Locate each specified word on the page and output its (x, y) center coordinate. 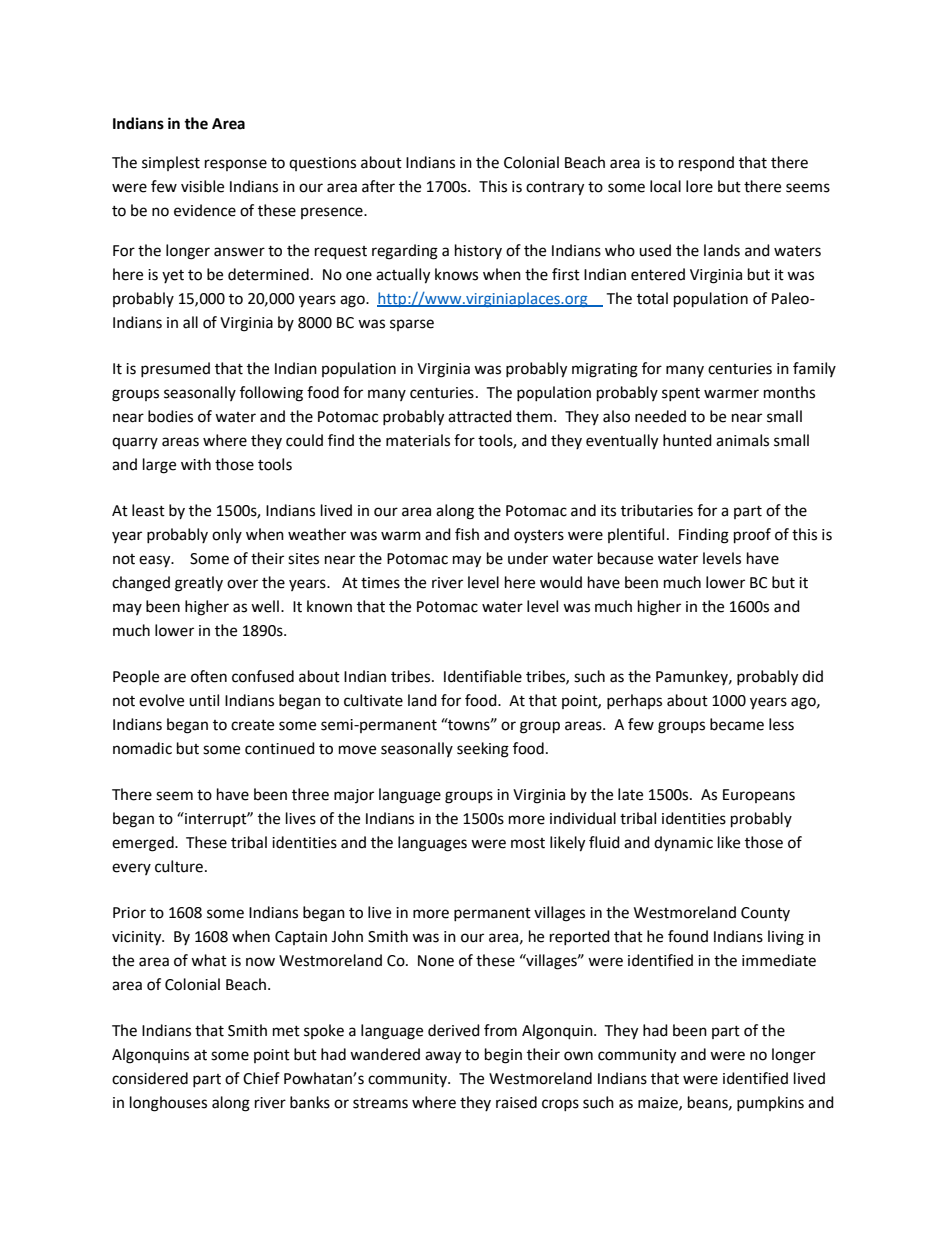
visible (202, 186)
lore (699, 186)
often (209, 676)
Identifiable (483, 676)
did (812, 676)
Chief (261, 1078)
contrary (555, 189)
